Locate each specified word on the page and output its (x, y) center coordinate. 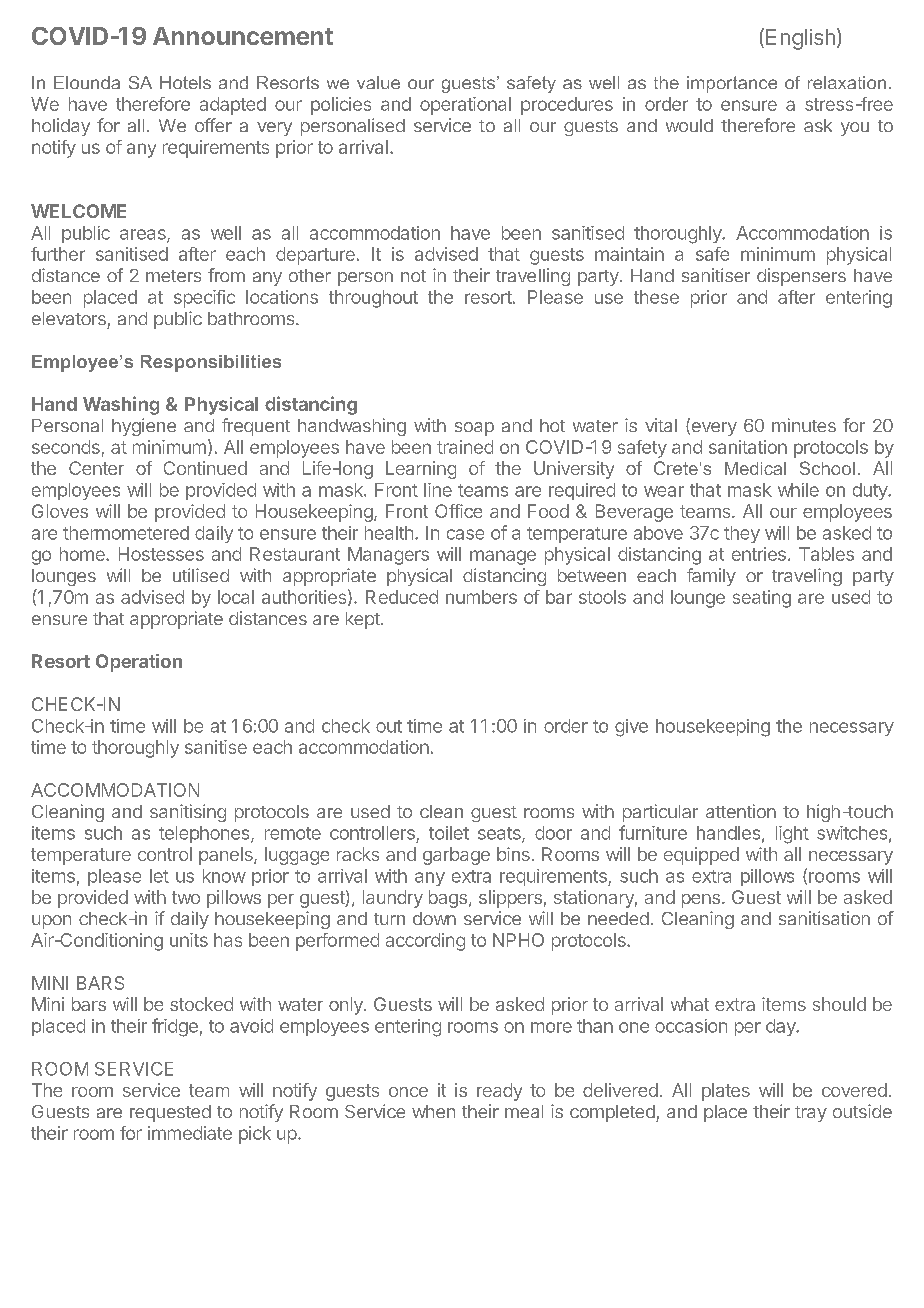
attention (741, 811)
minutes (804, 425)
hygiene (144, 427)
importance (732, 84)
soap (474, 429)
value (378, 82)
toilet (449, 833)
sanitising (188, 813)
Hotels (185, 82)
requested (170, 1113)
